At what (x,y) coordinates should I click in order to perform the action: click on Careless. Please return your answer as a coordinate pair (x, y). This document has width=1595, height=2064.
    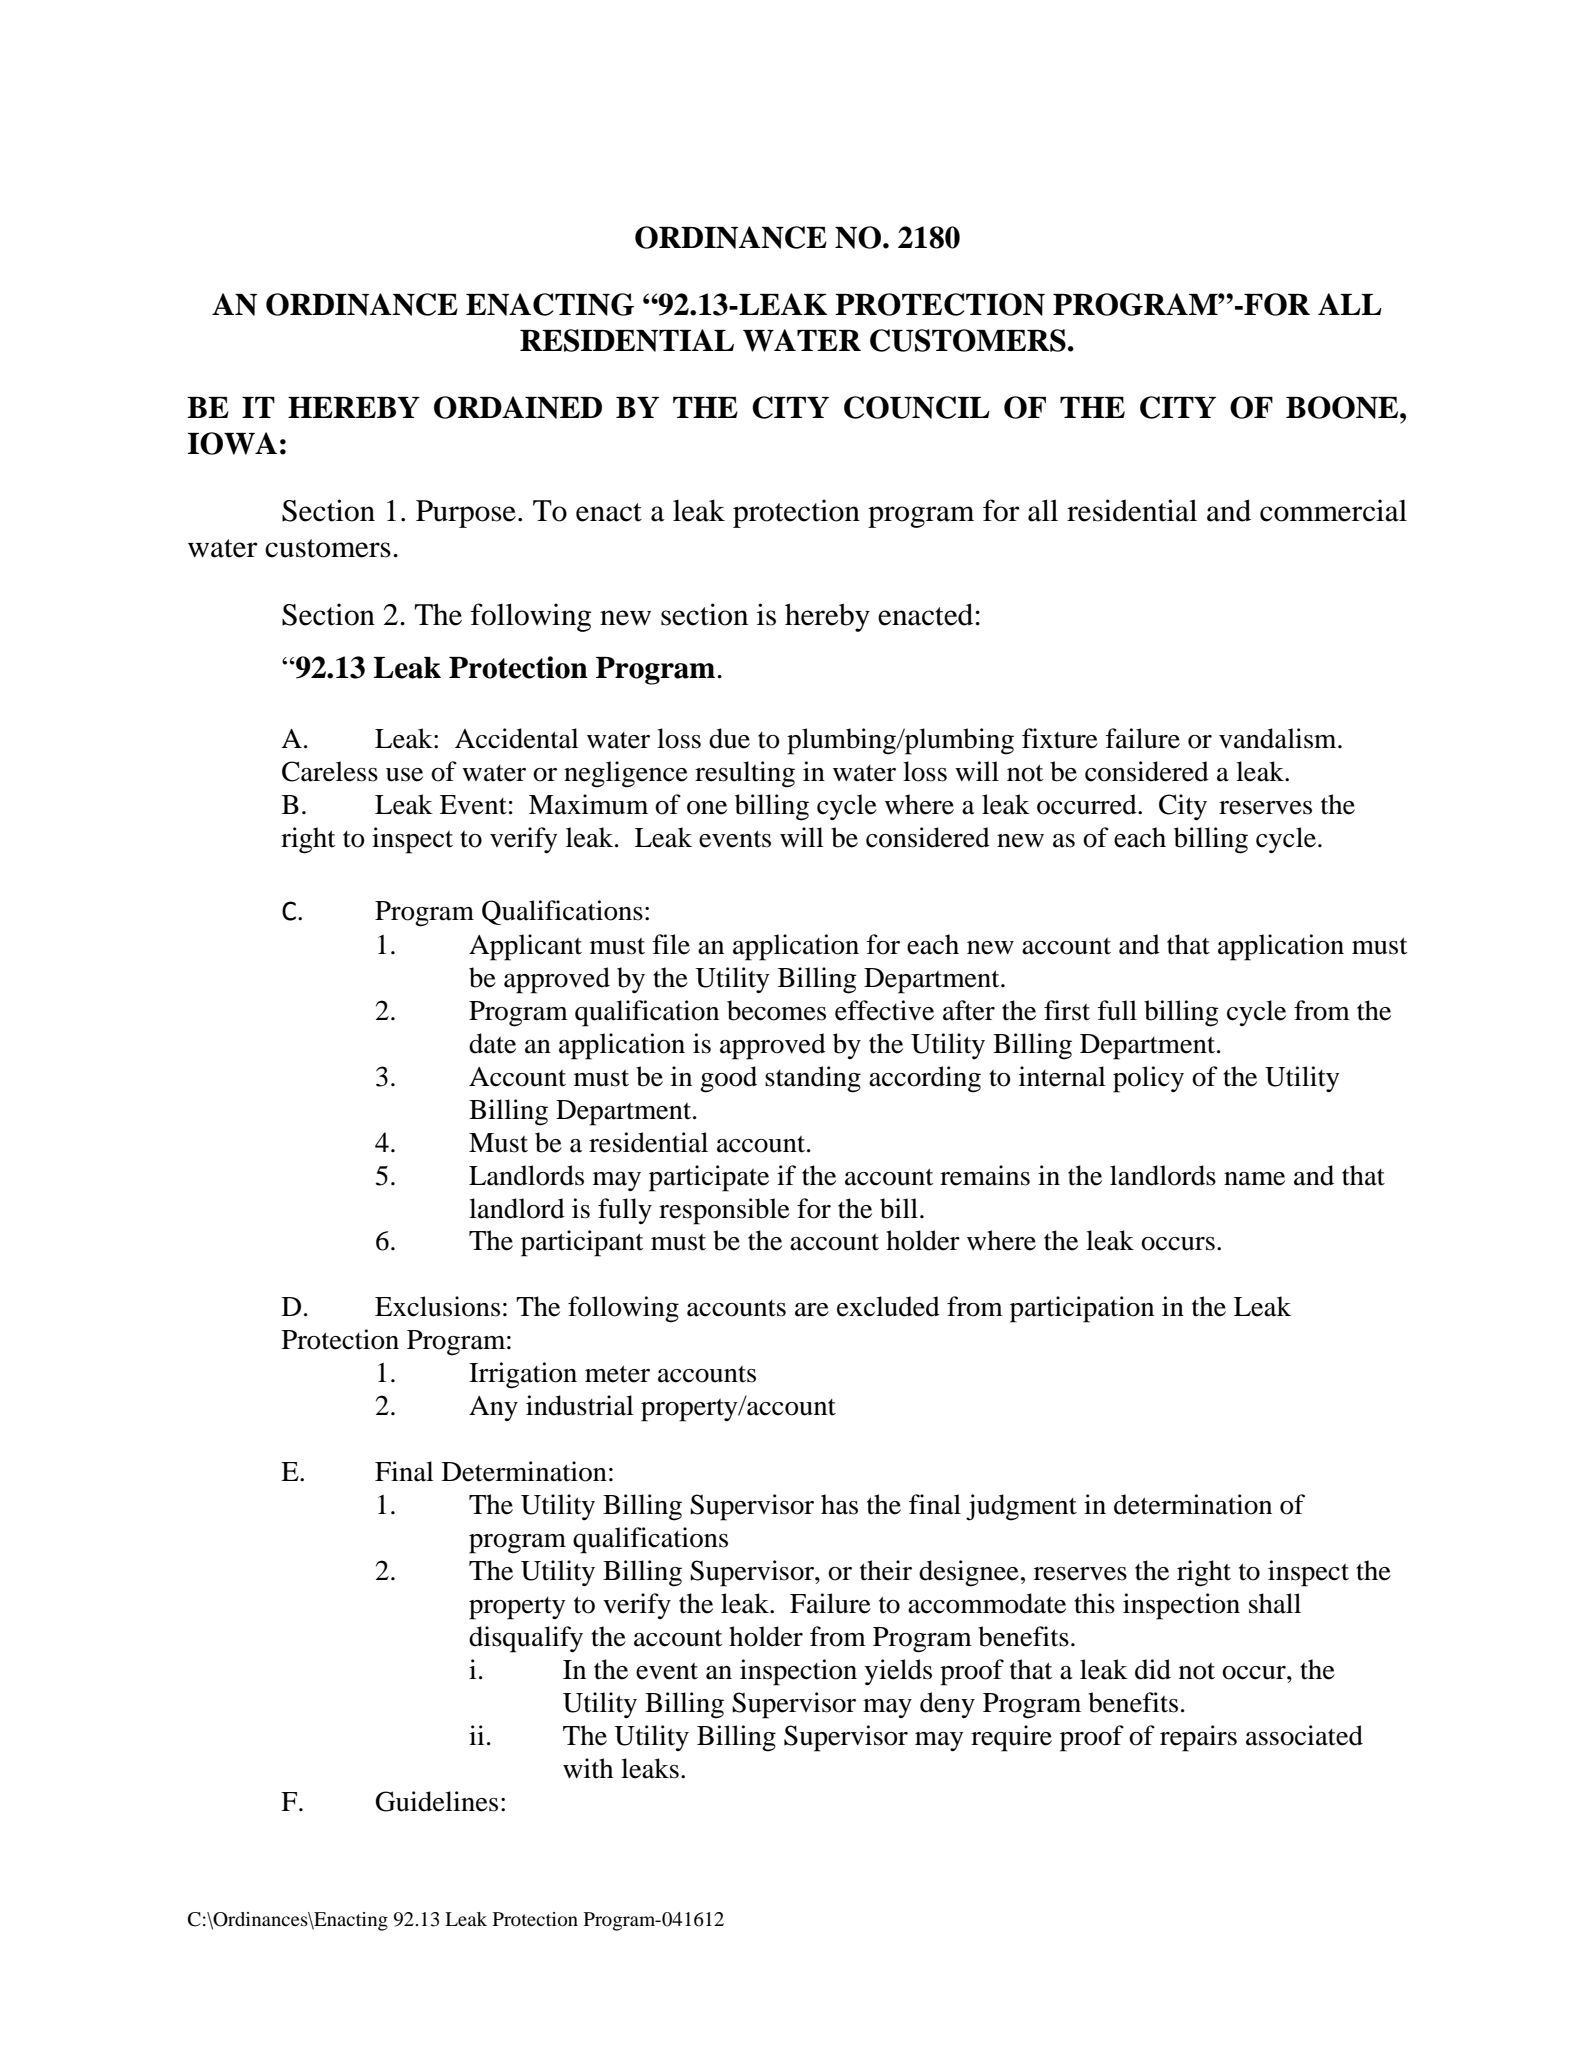
    Looking at the image, I should click on (330, 771).
